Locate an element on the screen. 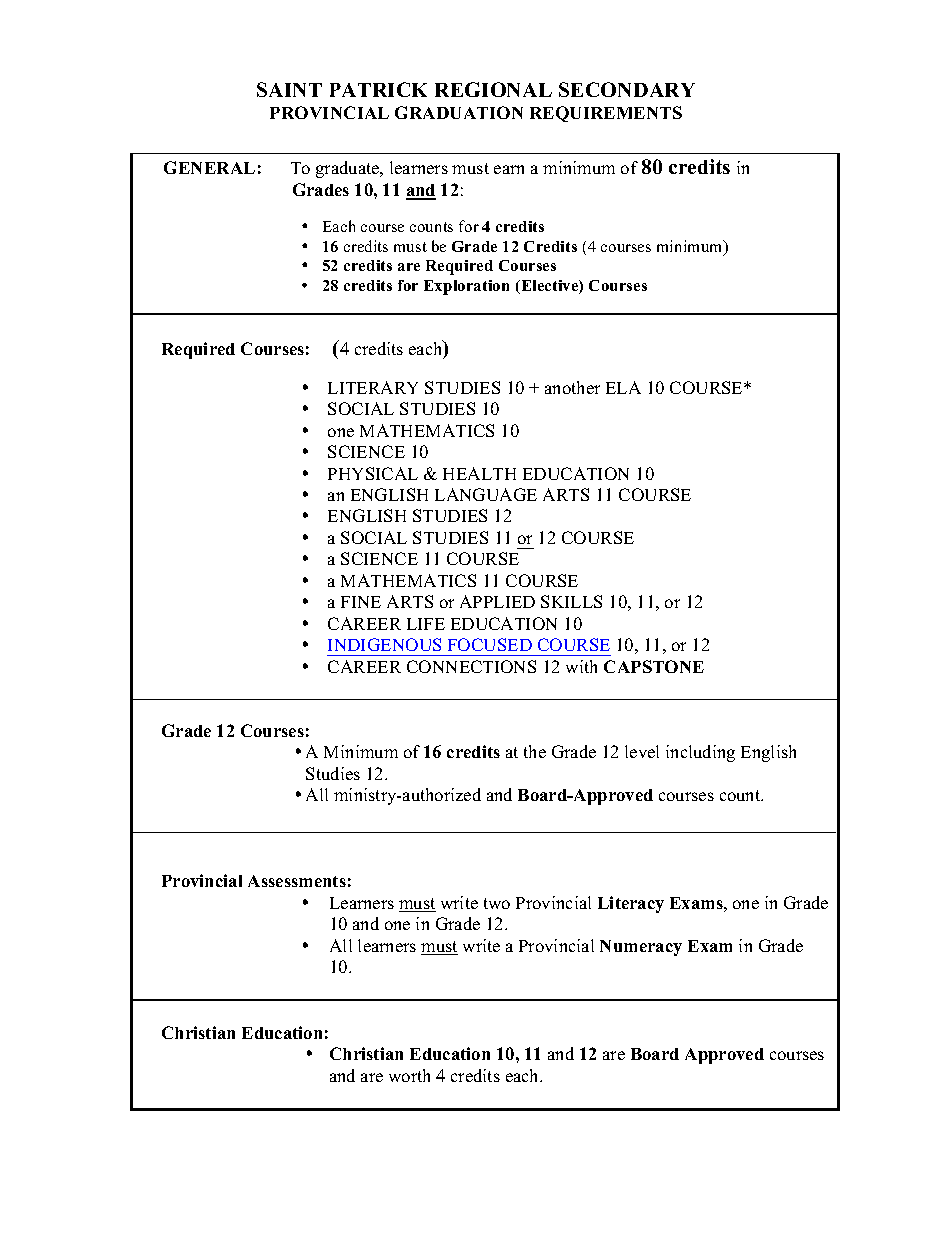 The image size is (952, 1233). GRADUATION is located at coordinates (459, 112).
